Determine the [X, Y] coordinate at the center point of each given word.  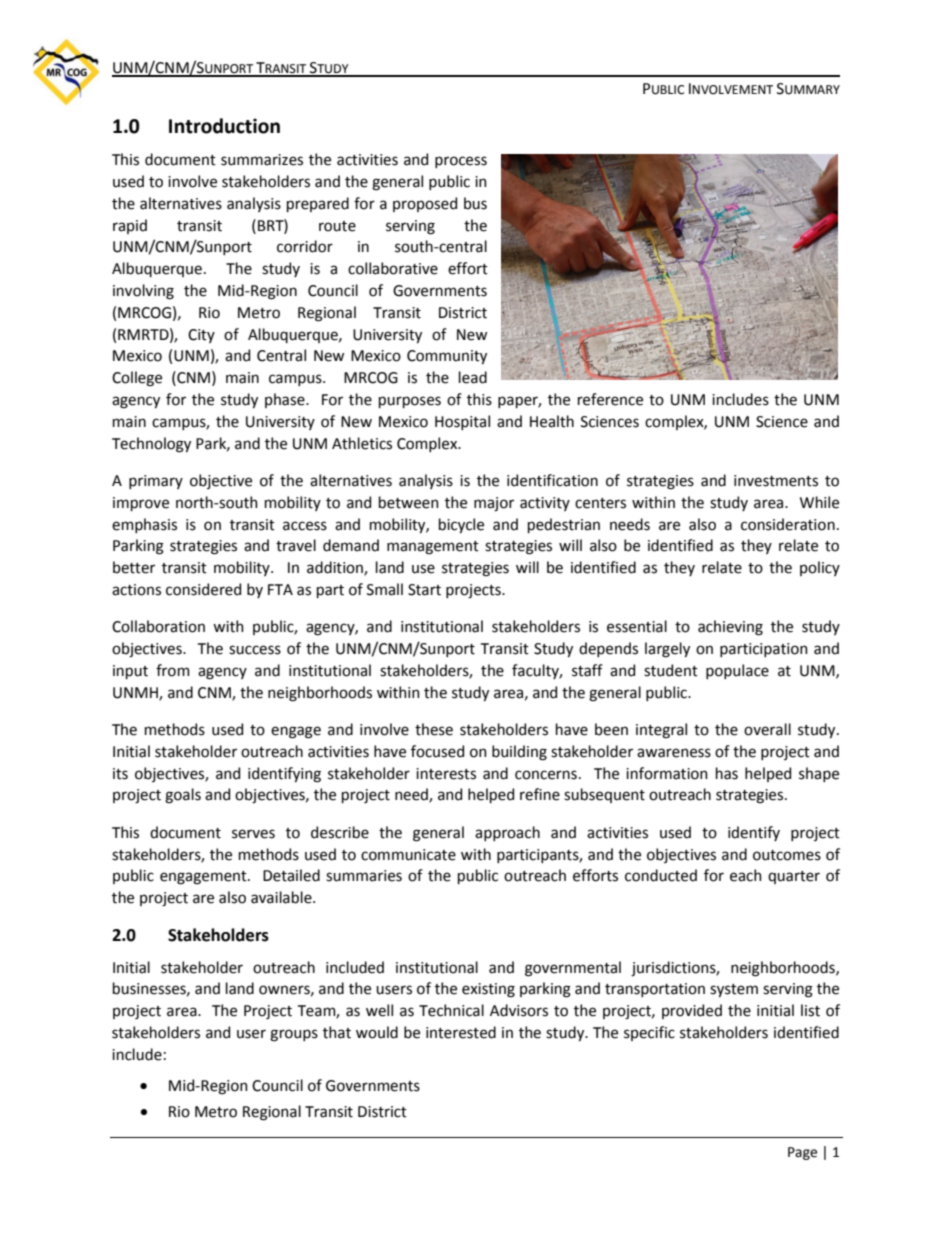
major [494, 504]
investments [776, 481]
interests [446, 774]
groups [294, 1035]
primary [156, 482]
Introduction [224, 126]
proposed [425, 204]
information [667, 773]
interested [461, 1032]
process [461, 162]
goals [183, 796]
